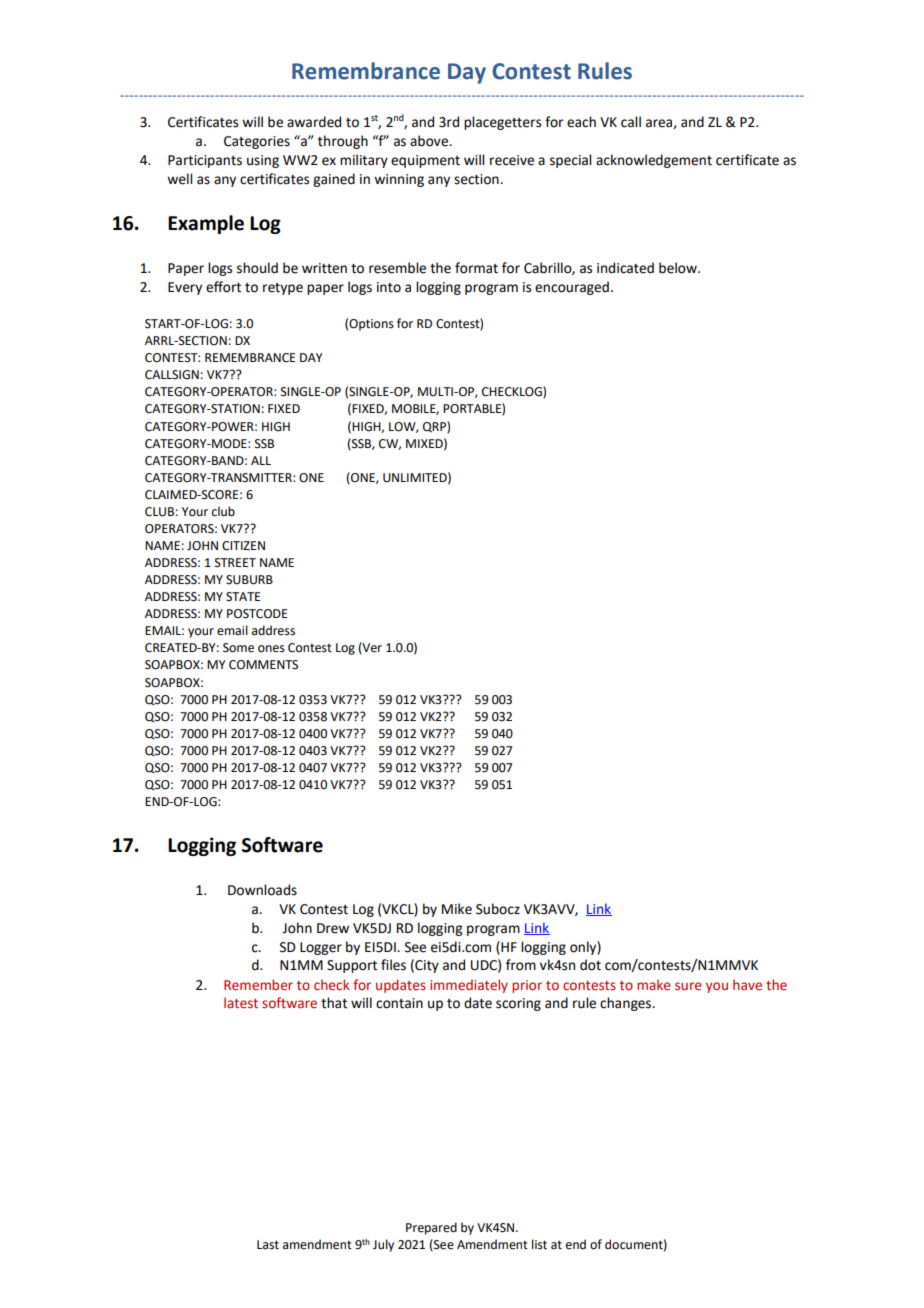 The width and height of the document is (924, 1308). Describe the element at coordinates (257, 142) in the document. I see `Categories` at that location.
